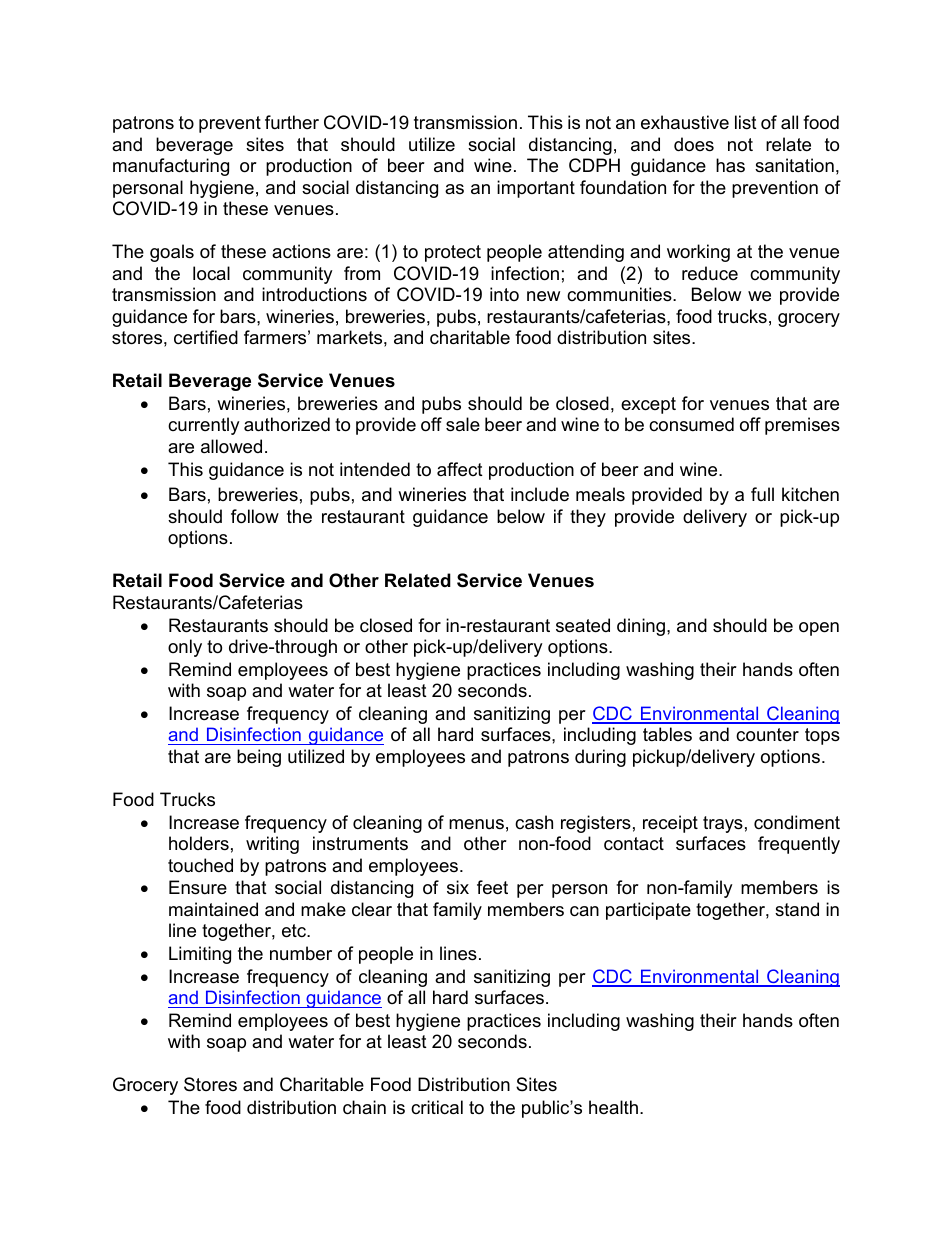  What do you see at coordinates (476, 824) in the screenshot?
I see `menus` at bounding box center [476, 824].
